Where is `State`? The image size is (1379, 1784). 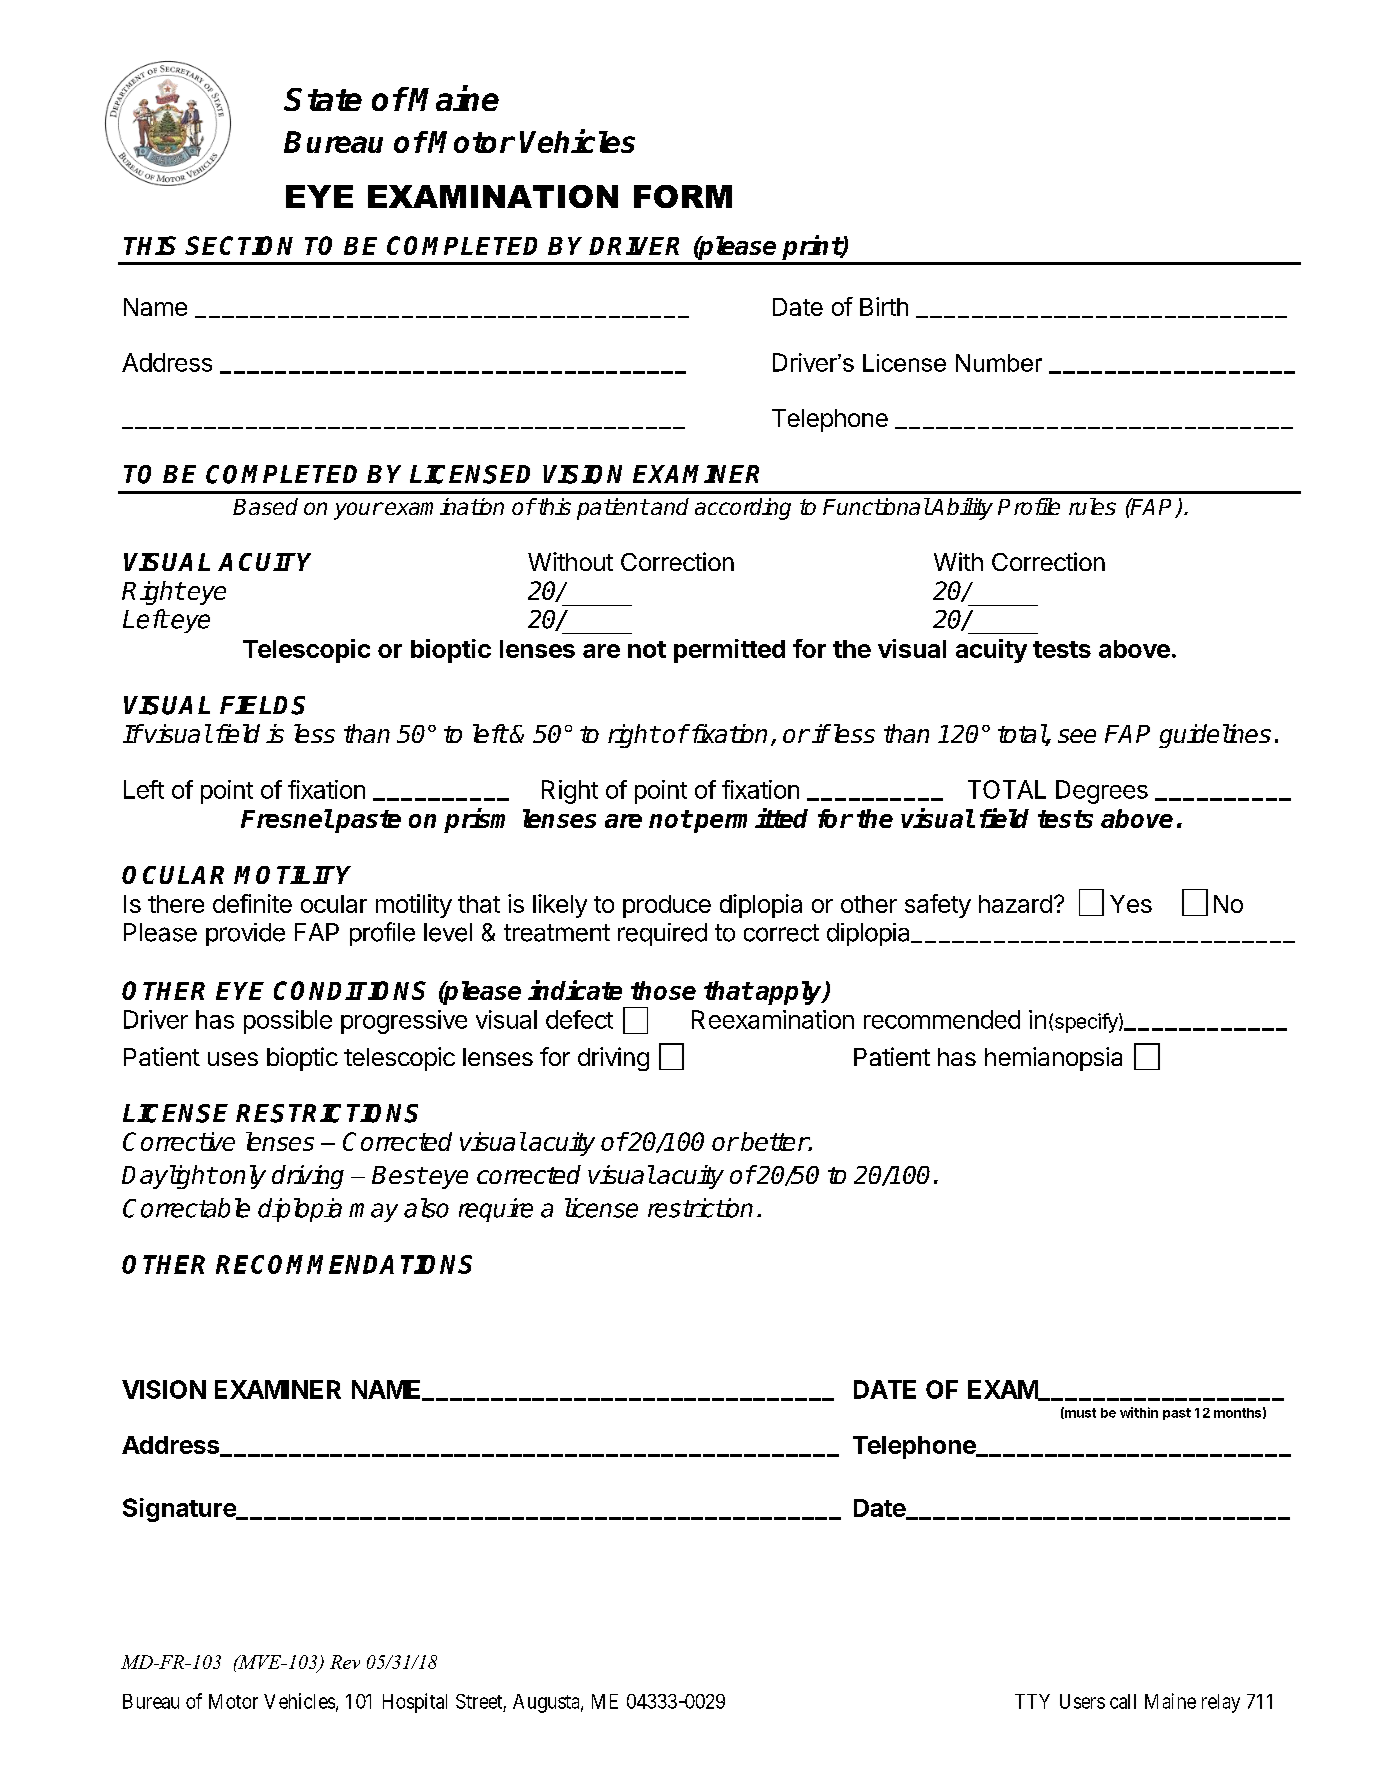
State is located at coordinates (323, 99).
